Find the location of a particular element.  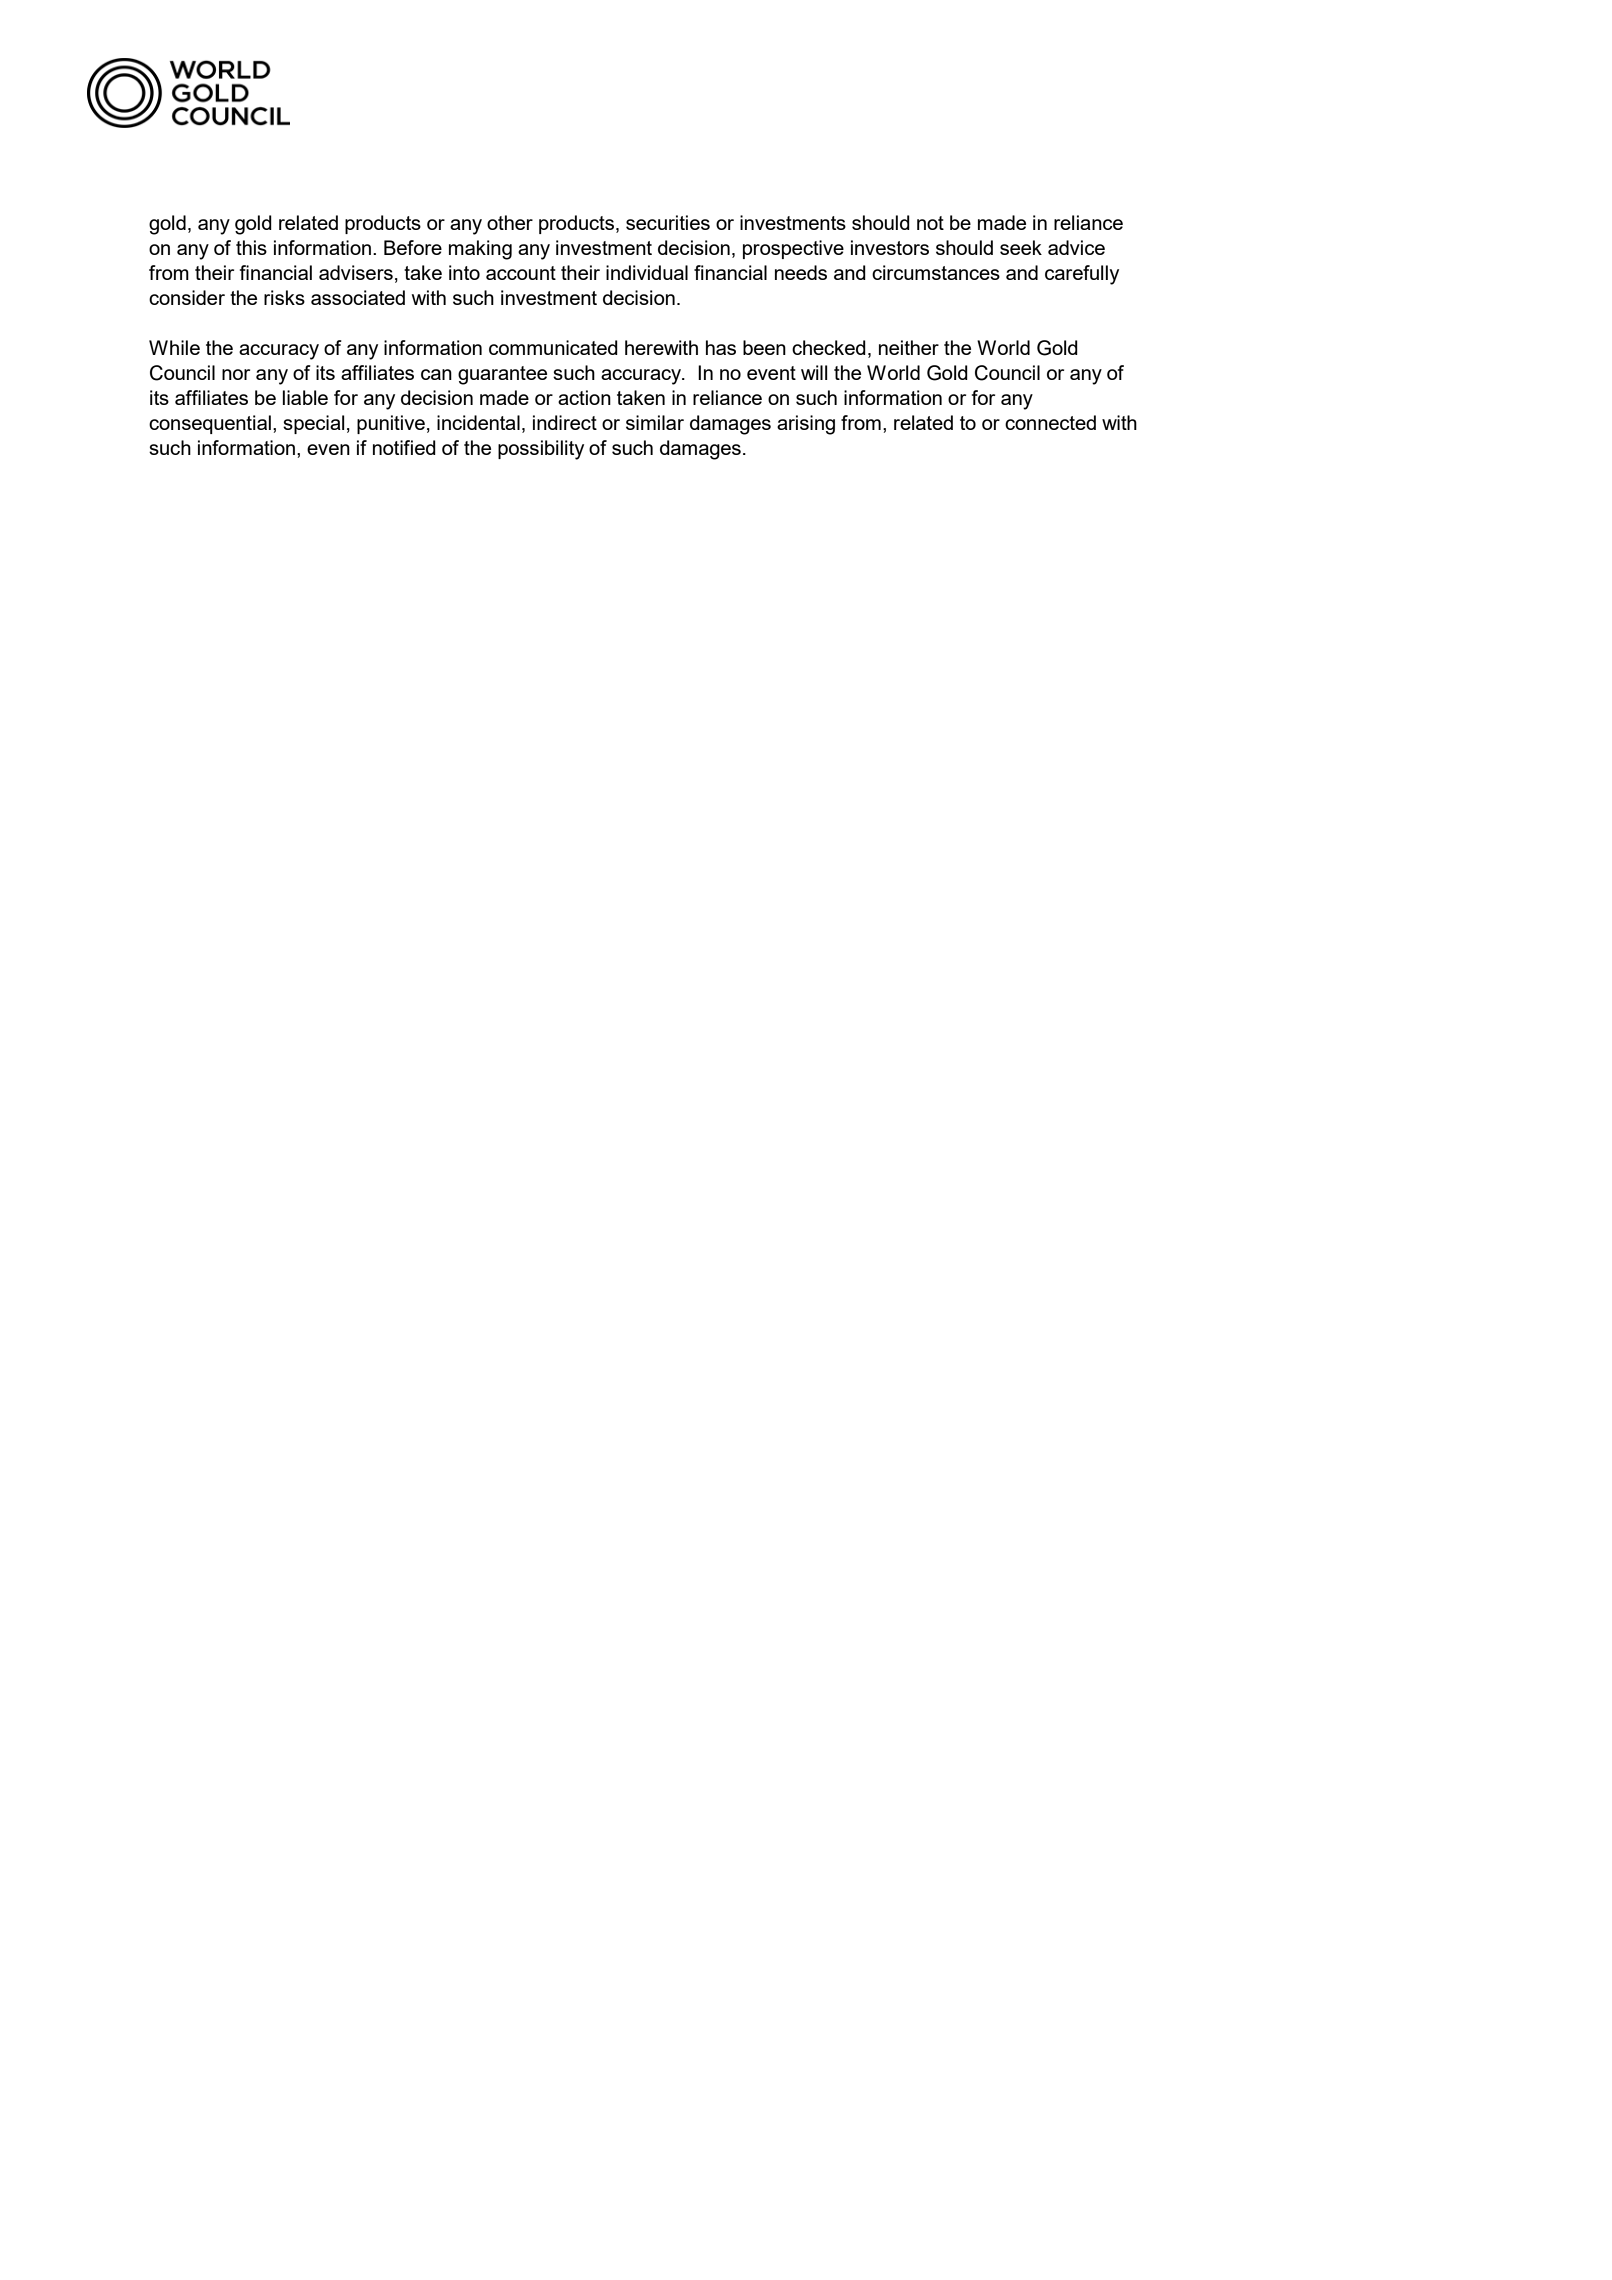

connected is located at coordinates (1050, 422).
